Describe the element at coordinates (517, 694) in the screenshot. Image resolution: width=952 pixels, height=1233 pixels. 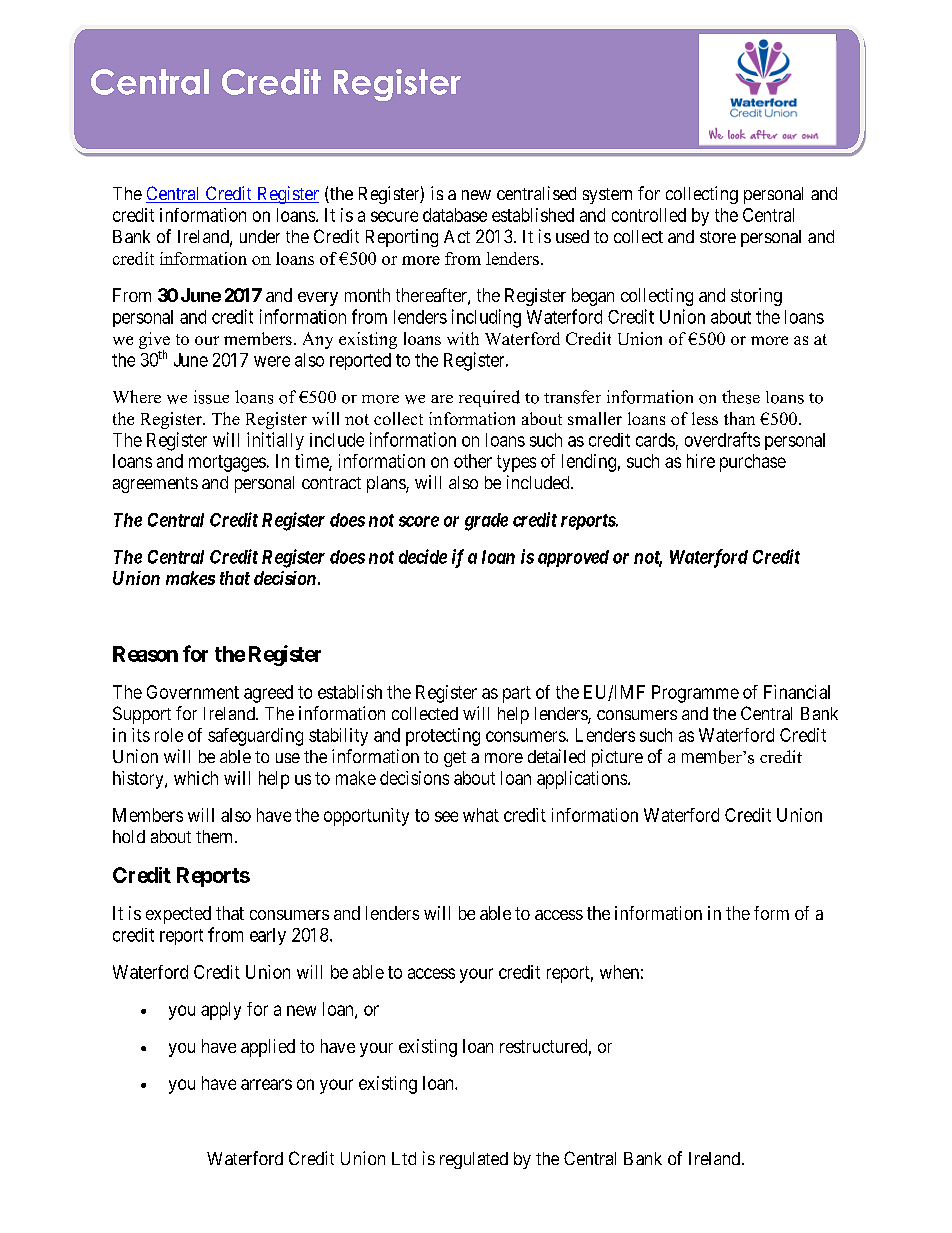
I see `part` at that location.
